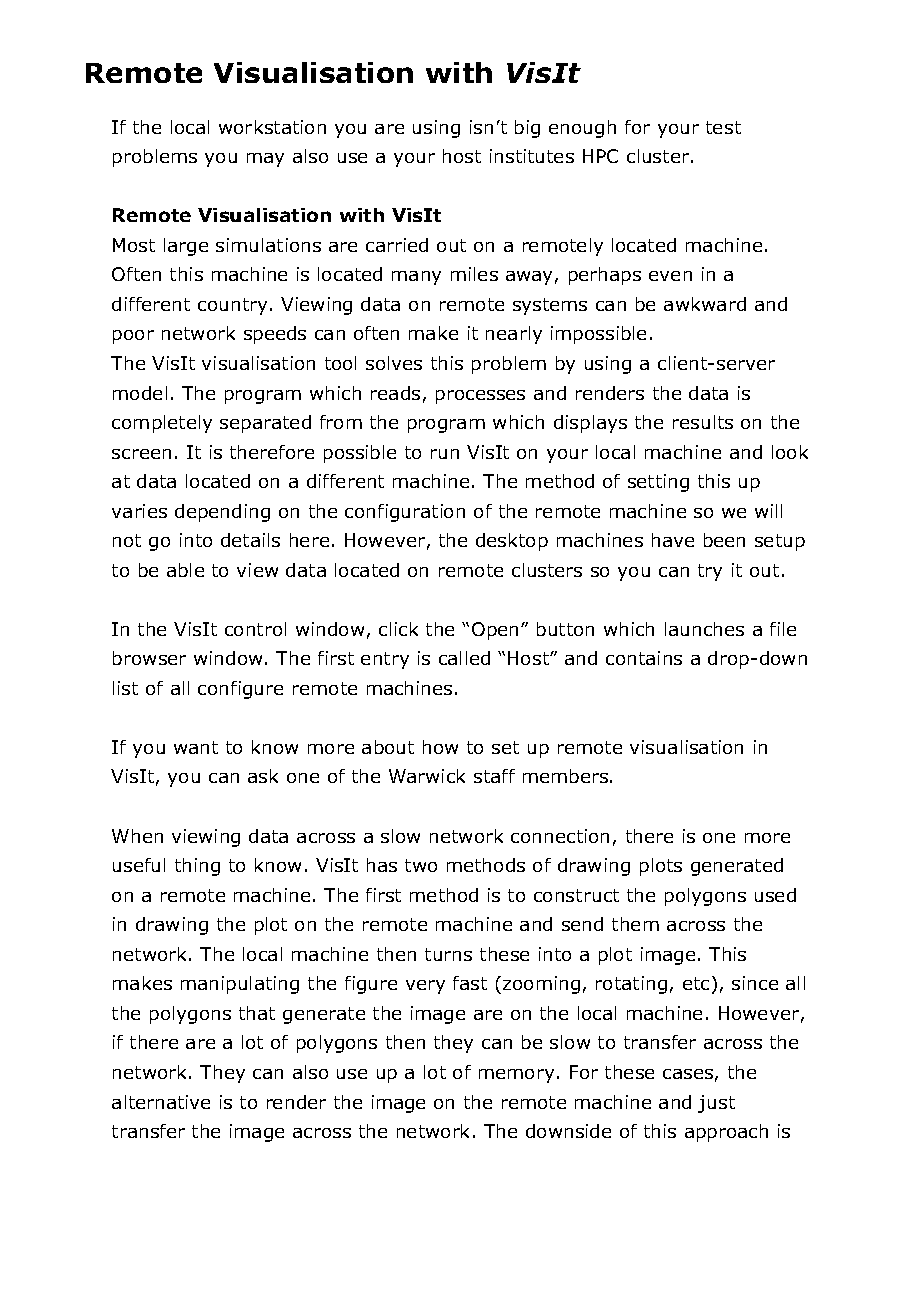 The image size is (924, 1309). Describe the element at coordinates (162, 424) in the page. I see `completely` at that location.
